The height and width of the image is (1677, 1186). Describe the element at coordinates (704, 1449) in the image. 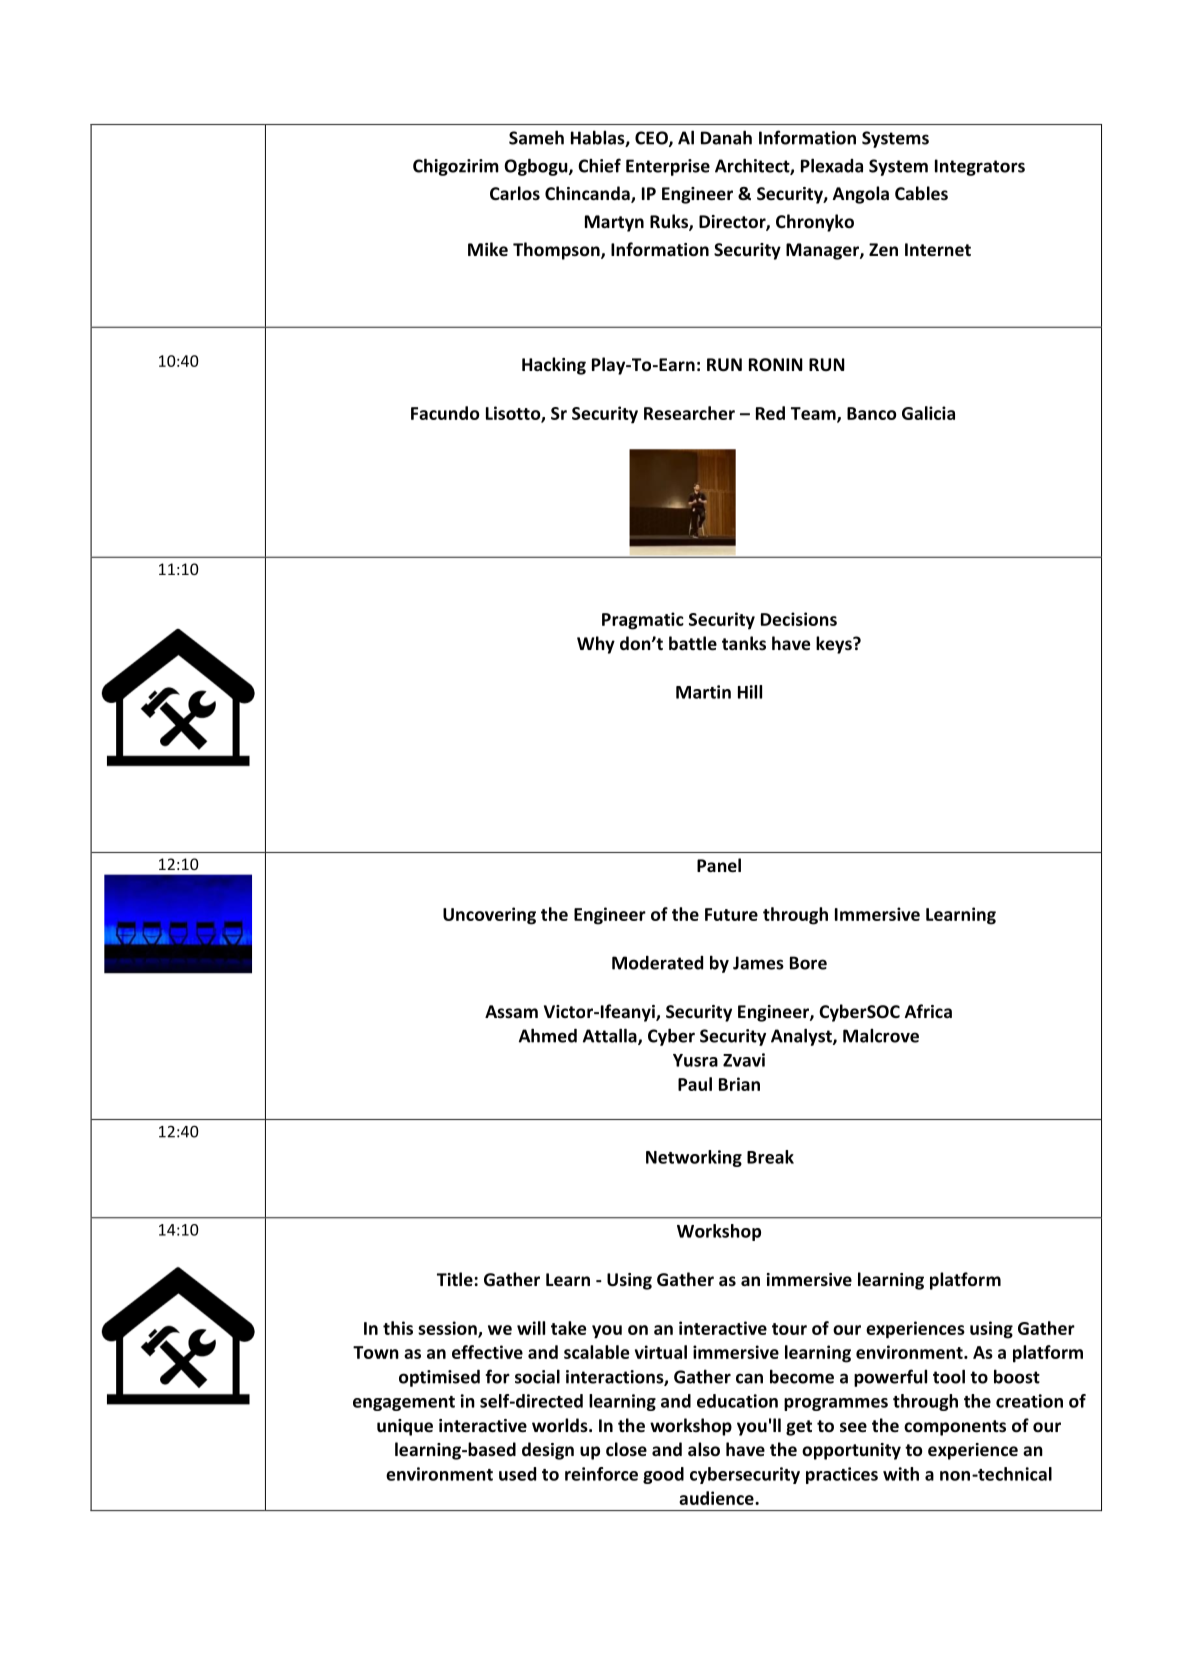

I see `also` at that location.
